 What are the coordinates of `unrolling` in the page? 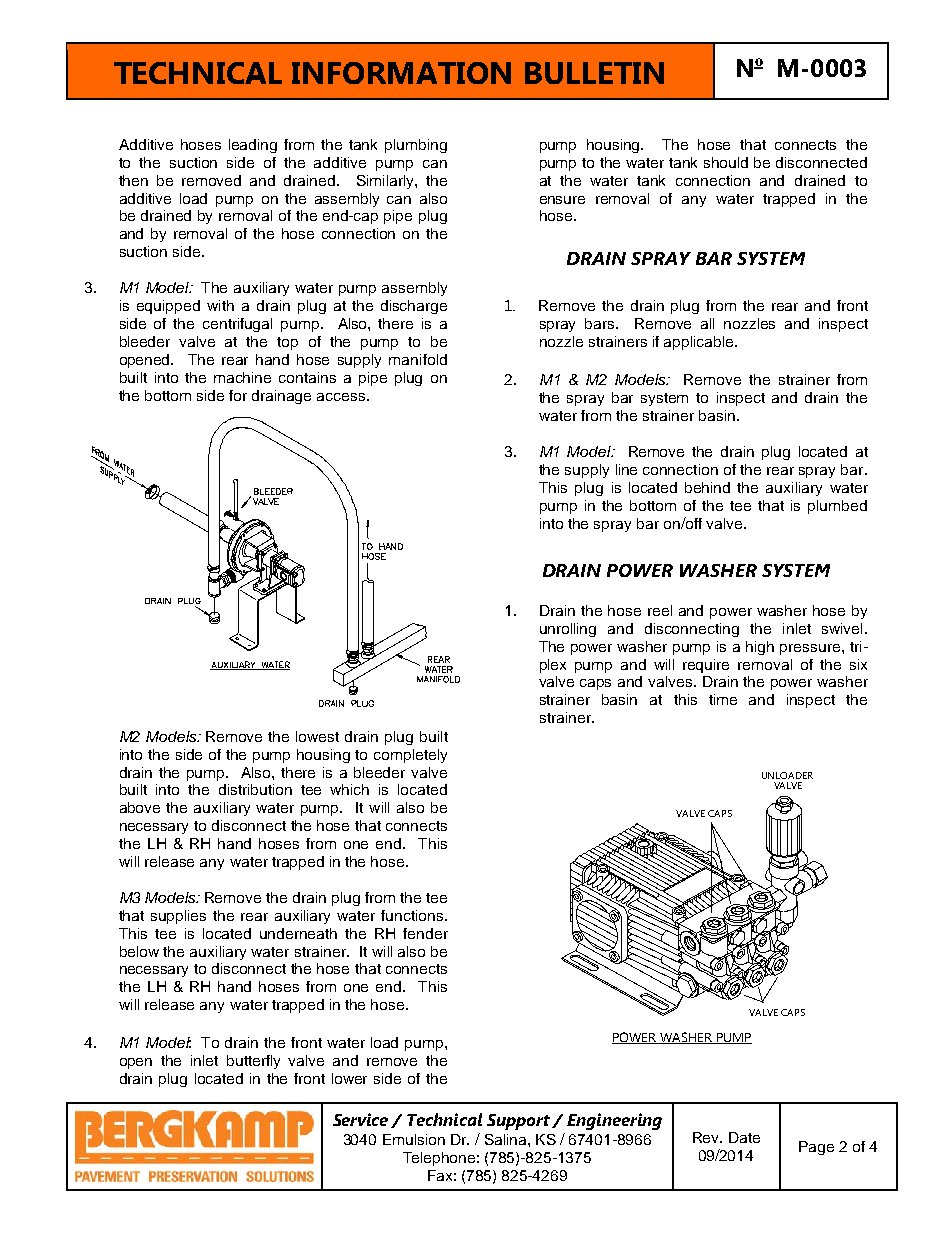 It's located at (568, 630).
